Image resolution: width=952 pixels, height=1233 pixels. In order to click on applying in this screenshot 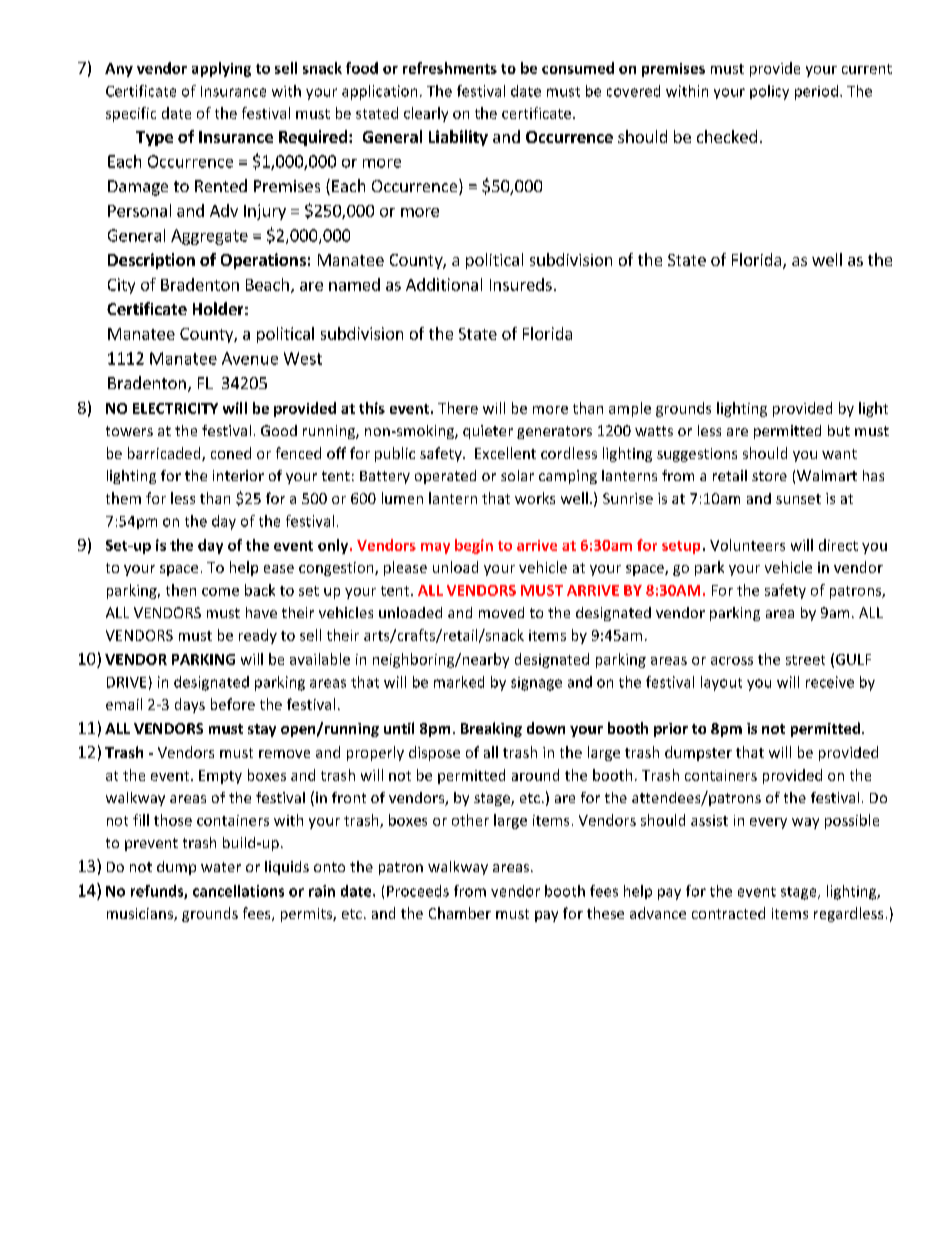, I will do `click(221, 69)`.
